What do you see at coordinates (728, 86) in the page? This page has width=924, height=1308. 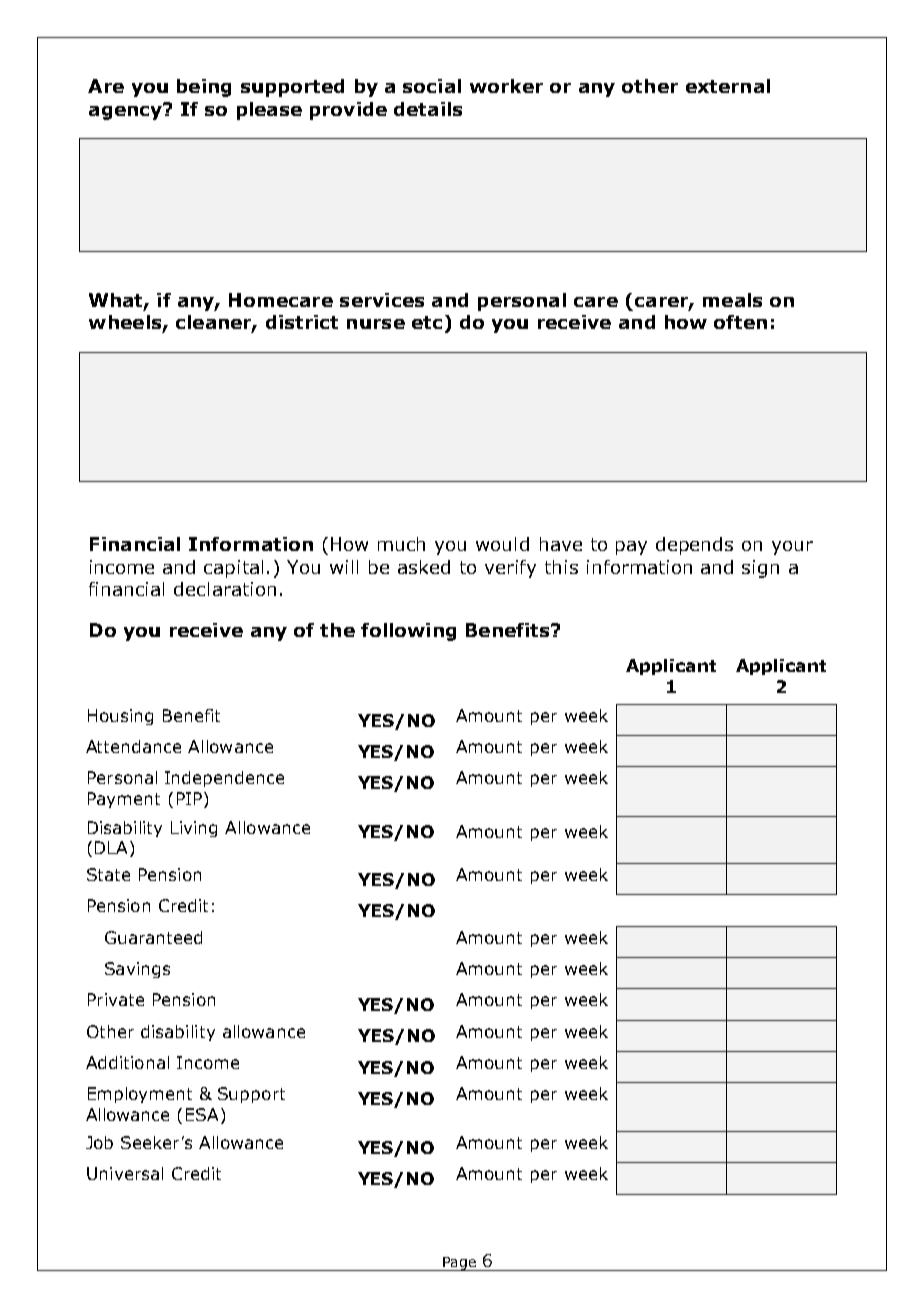 I see `external` at bounding box center [728, 86].
